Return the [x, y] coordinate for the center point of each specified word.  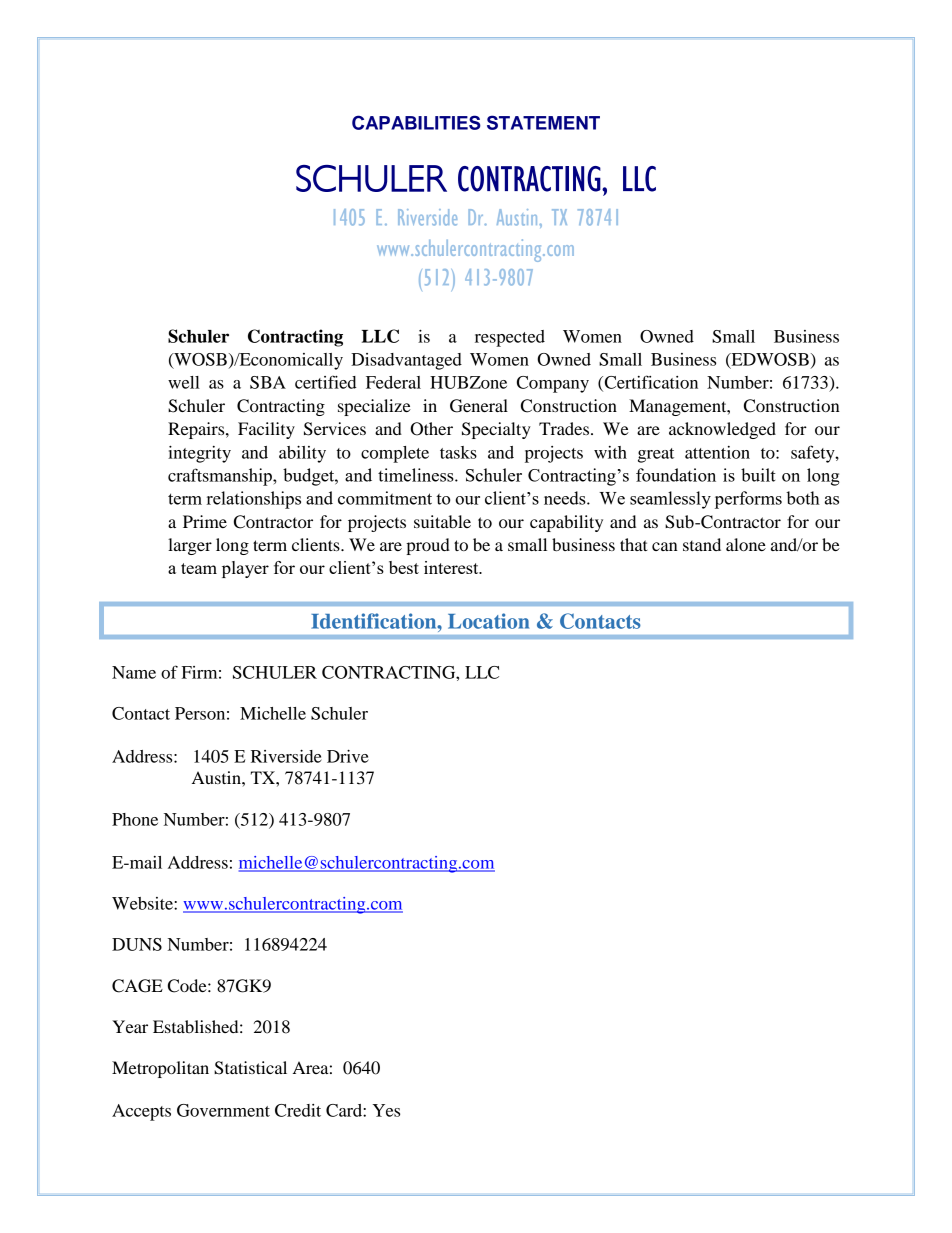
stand [702, 544]
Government [223, 1110]
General [479, 406]
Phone [135, 819]
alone [746, 544]
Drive [348, 756]
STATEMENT [543, 122]
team [199, 568]
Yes [386, 1110]
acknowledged [722, 430]
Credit [298, 1110]
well [184, 382]
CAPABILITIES [416, 122]
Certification [650, 383]
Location [488, 621]
